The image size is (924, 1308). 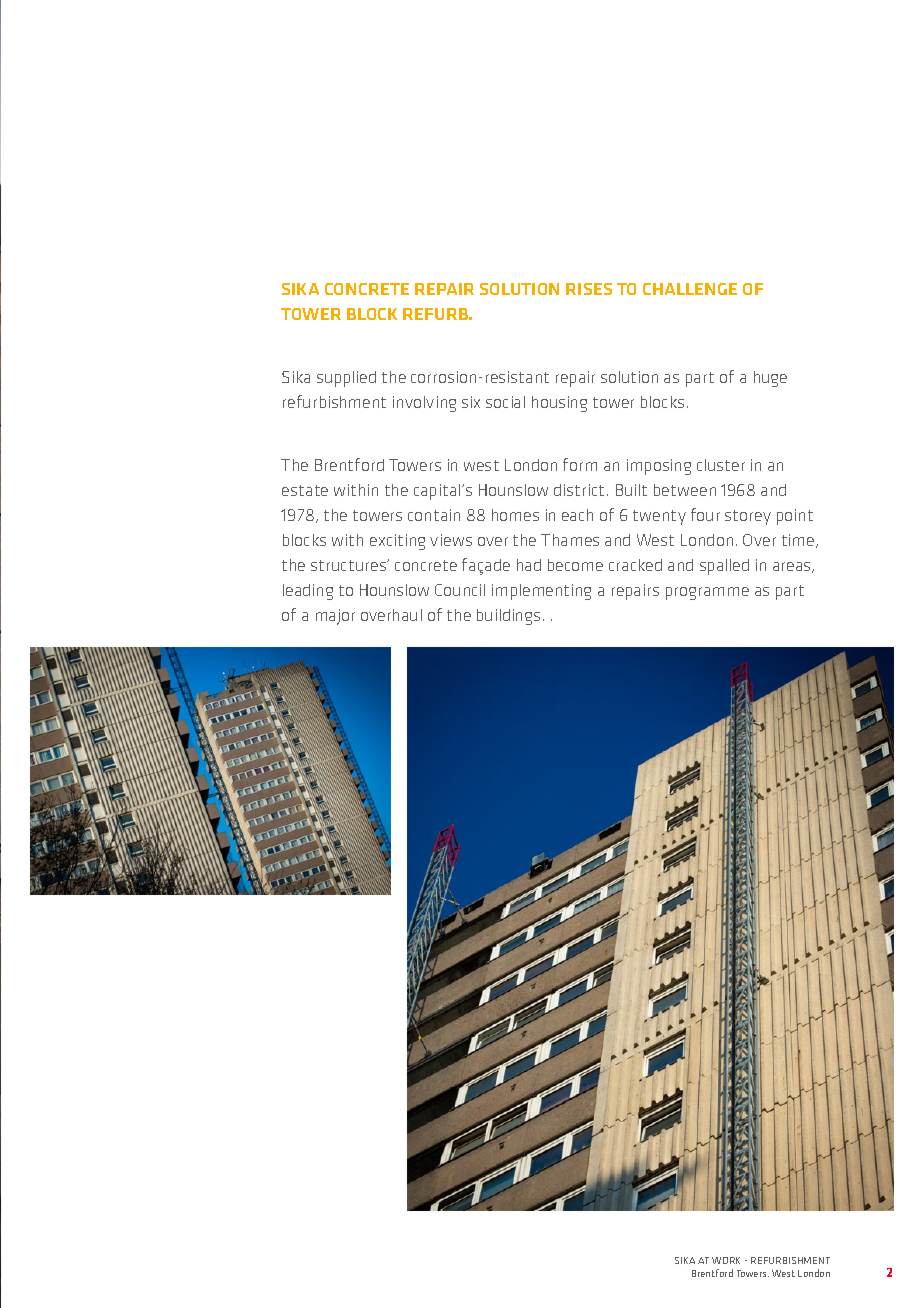 I want to click on Council, so click(x=460, y=590).
